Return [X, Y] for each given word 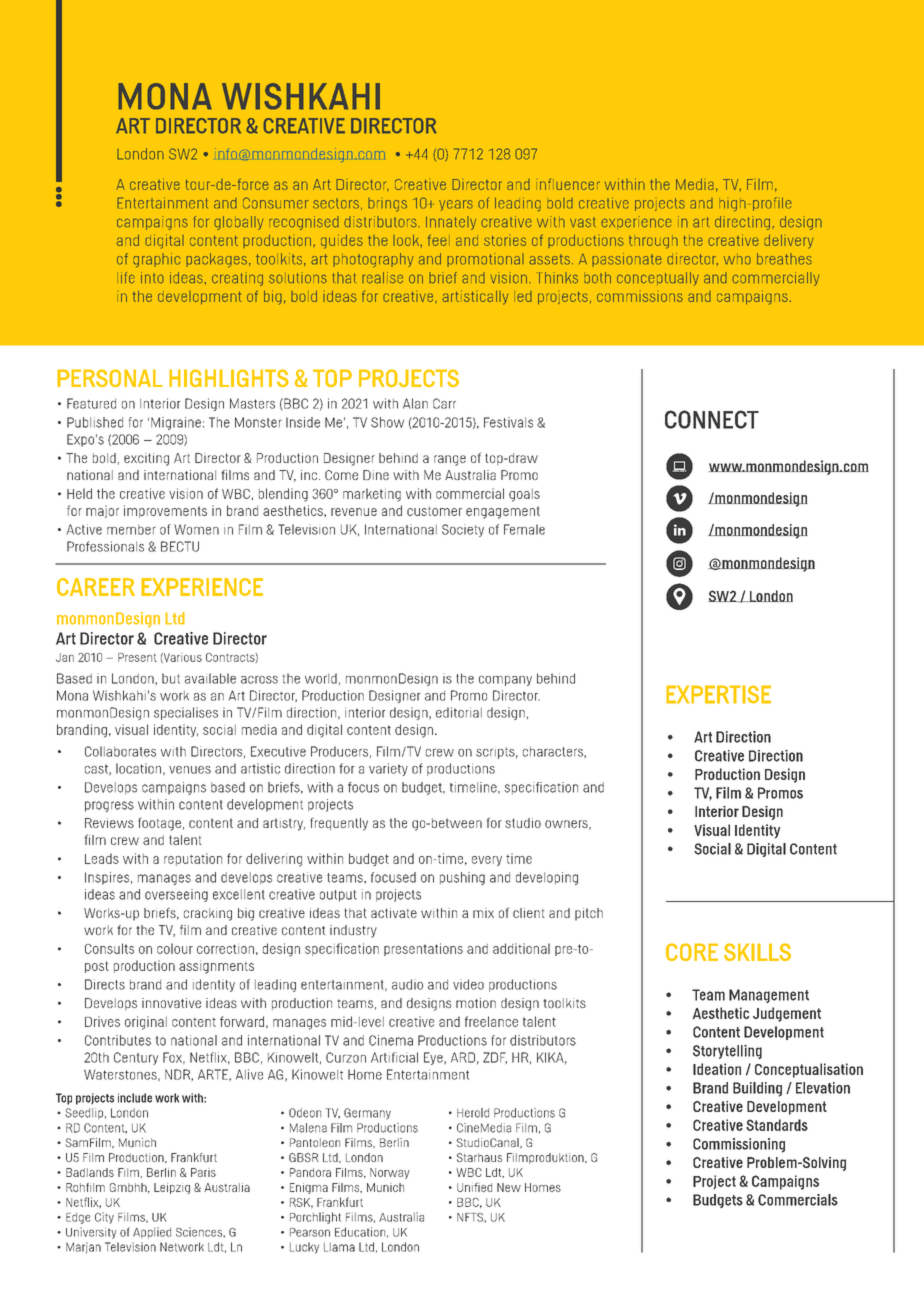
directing [742, 223]
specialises [186, 713]
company [505, 681]
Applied [152, 1232]
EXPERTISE [718, 694]
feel [437, 240]
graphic [157, 260]
